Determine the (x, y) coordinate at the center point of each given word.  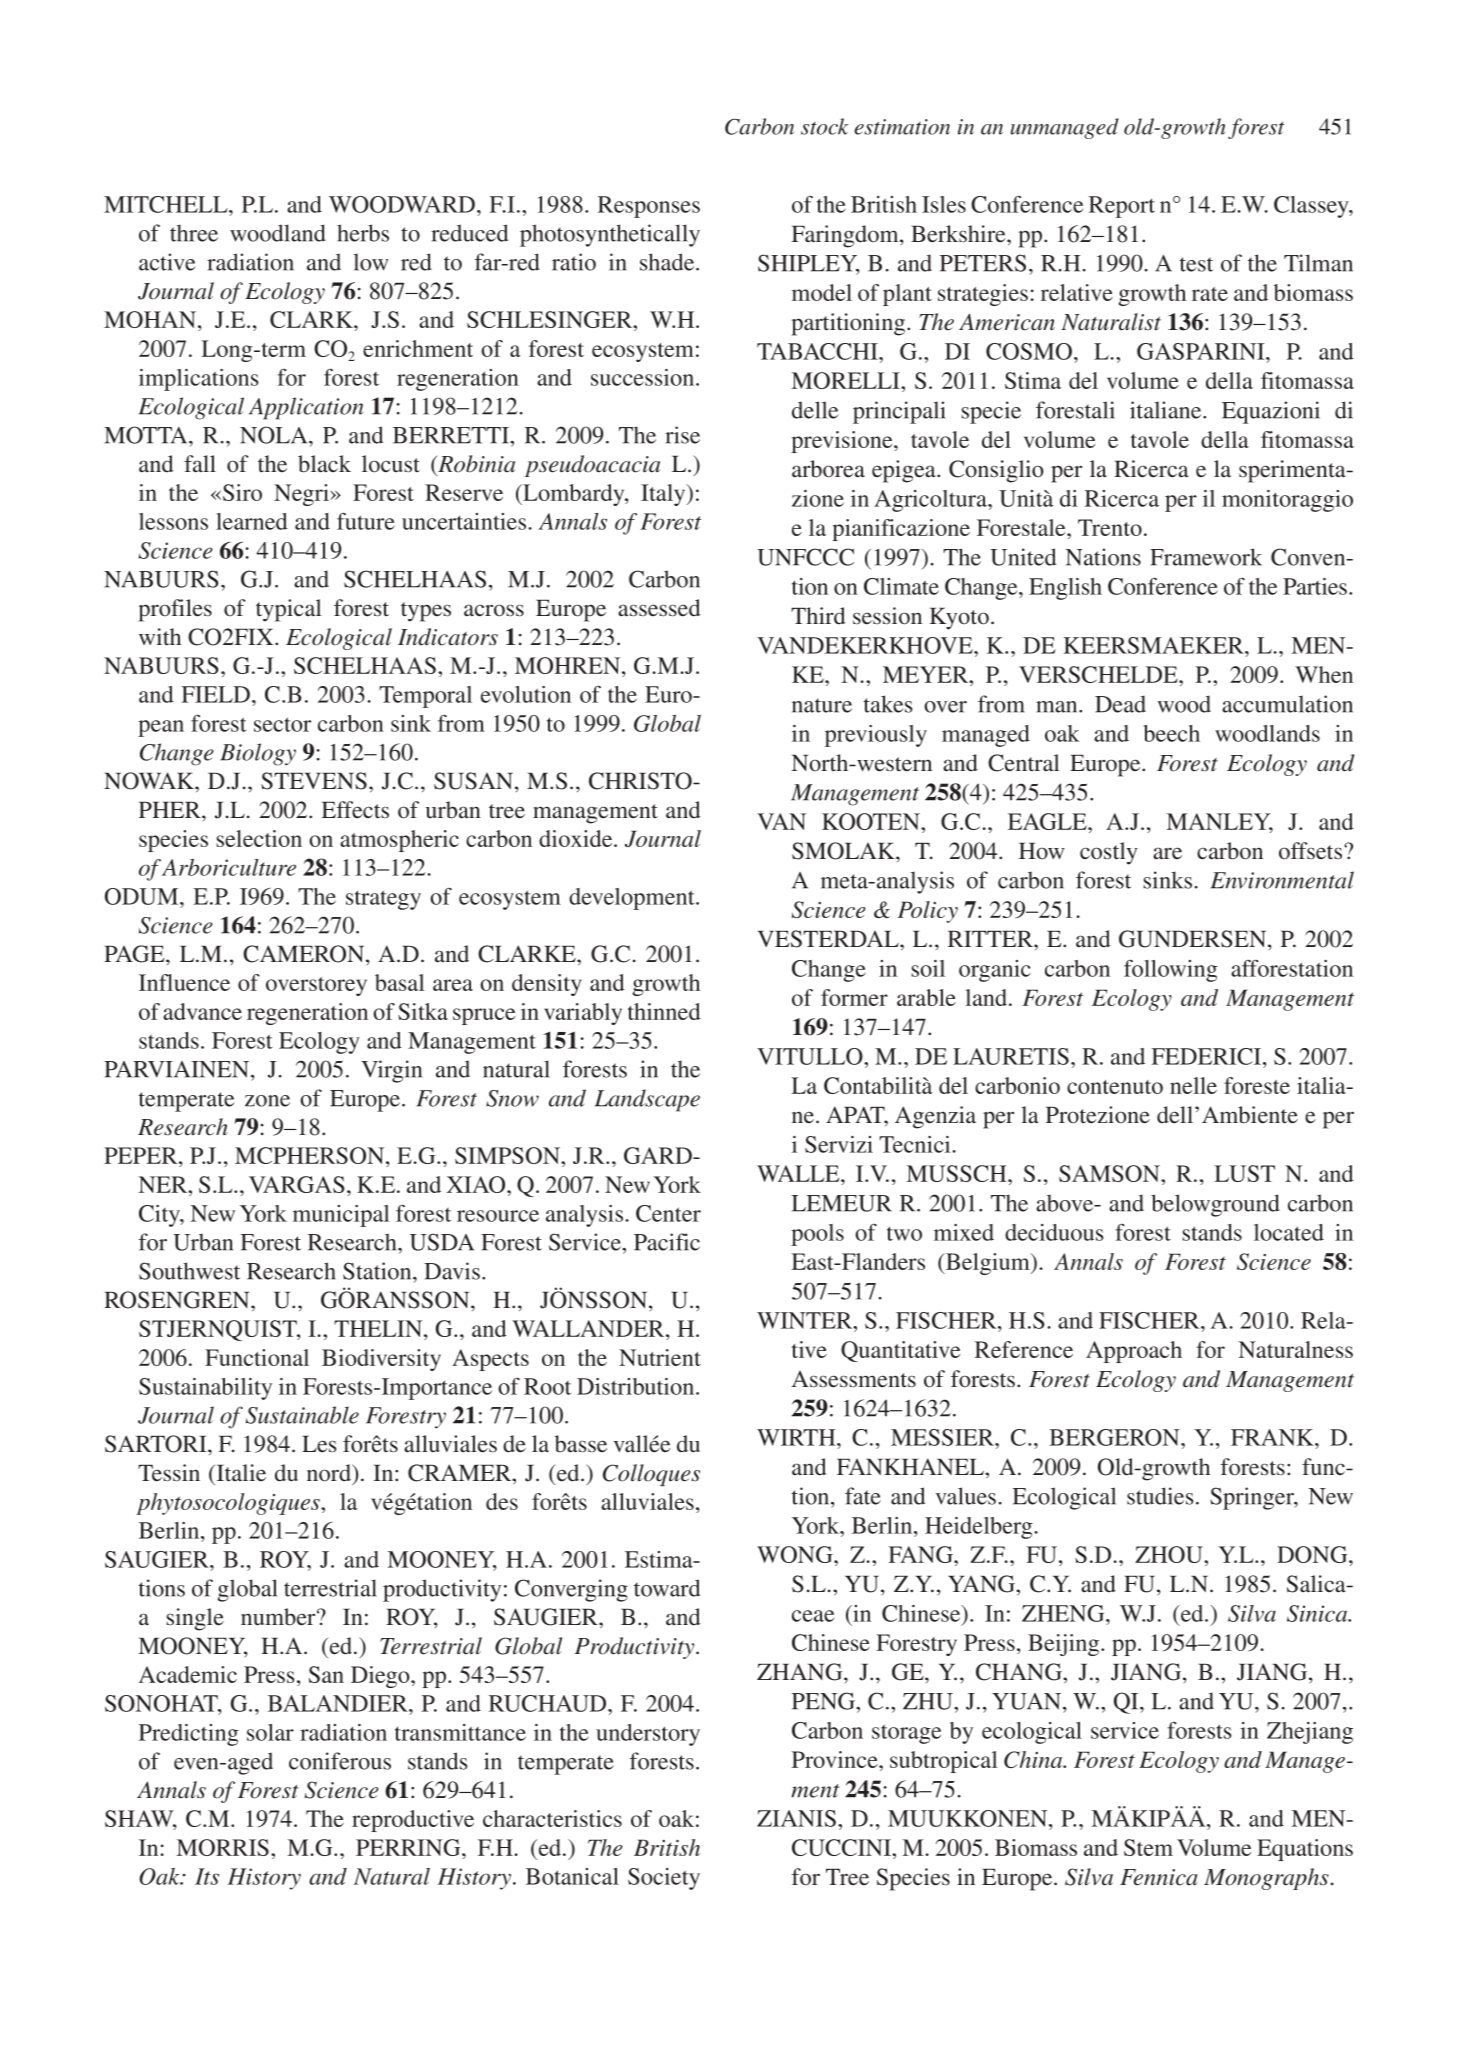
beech (1172, 733)
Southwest (189, 1271)
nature (822, 705)
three (194, 233)
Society (664, 1879)
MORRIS (222, 1847)
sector (282, 724)
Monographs (1266, 1879)
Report (1122, 207)
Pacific (667, 1242)
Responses (649, 207)
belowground (1215, 1205)
